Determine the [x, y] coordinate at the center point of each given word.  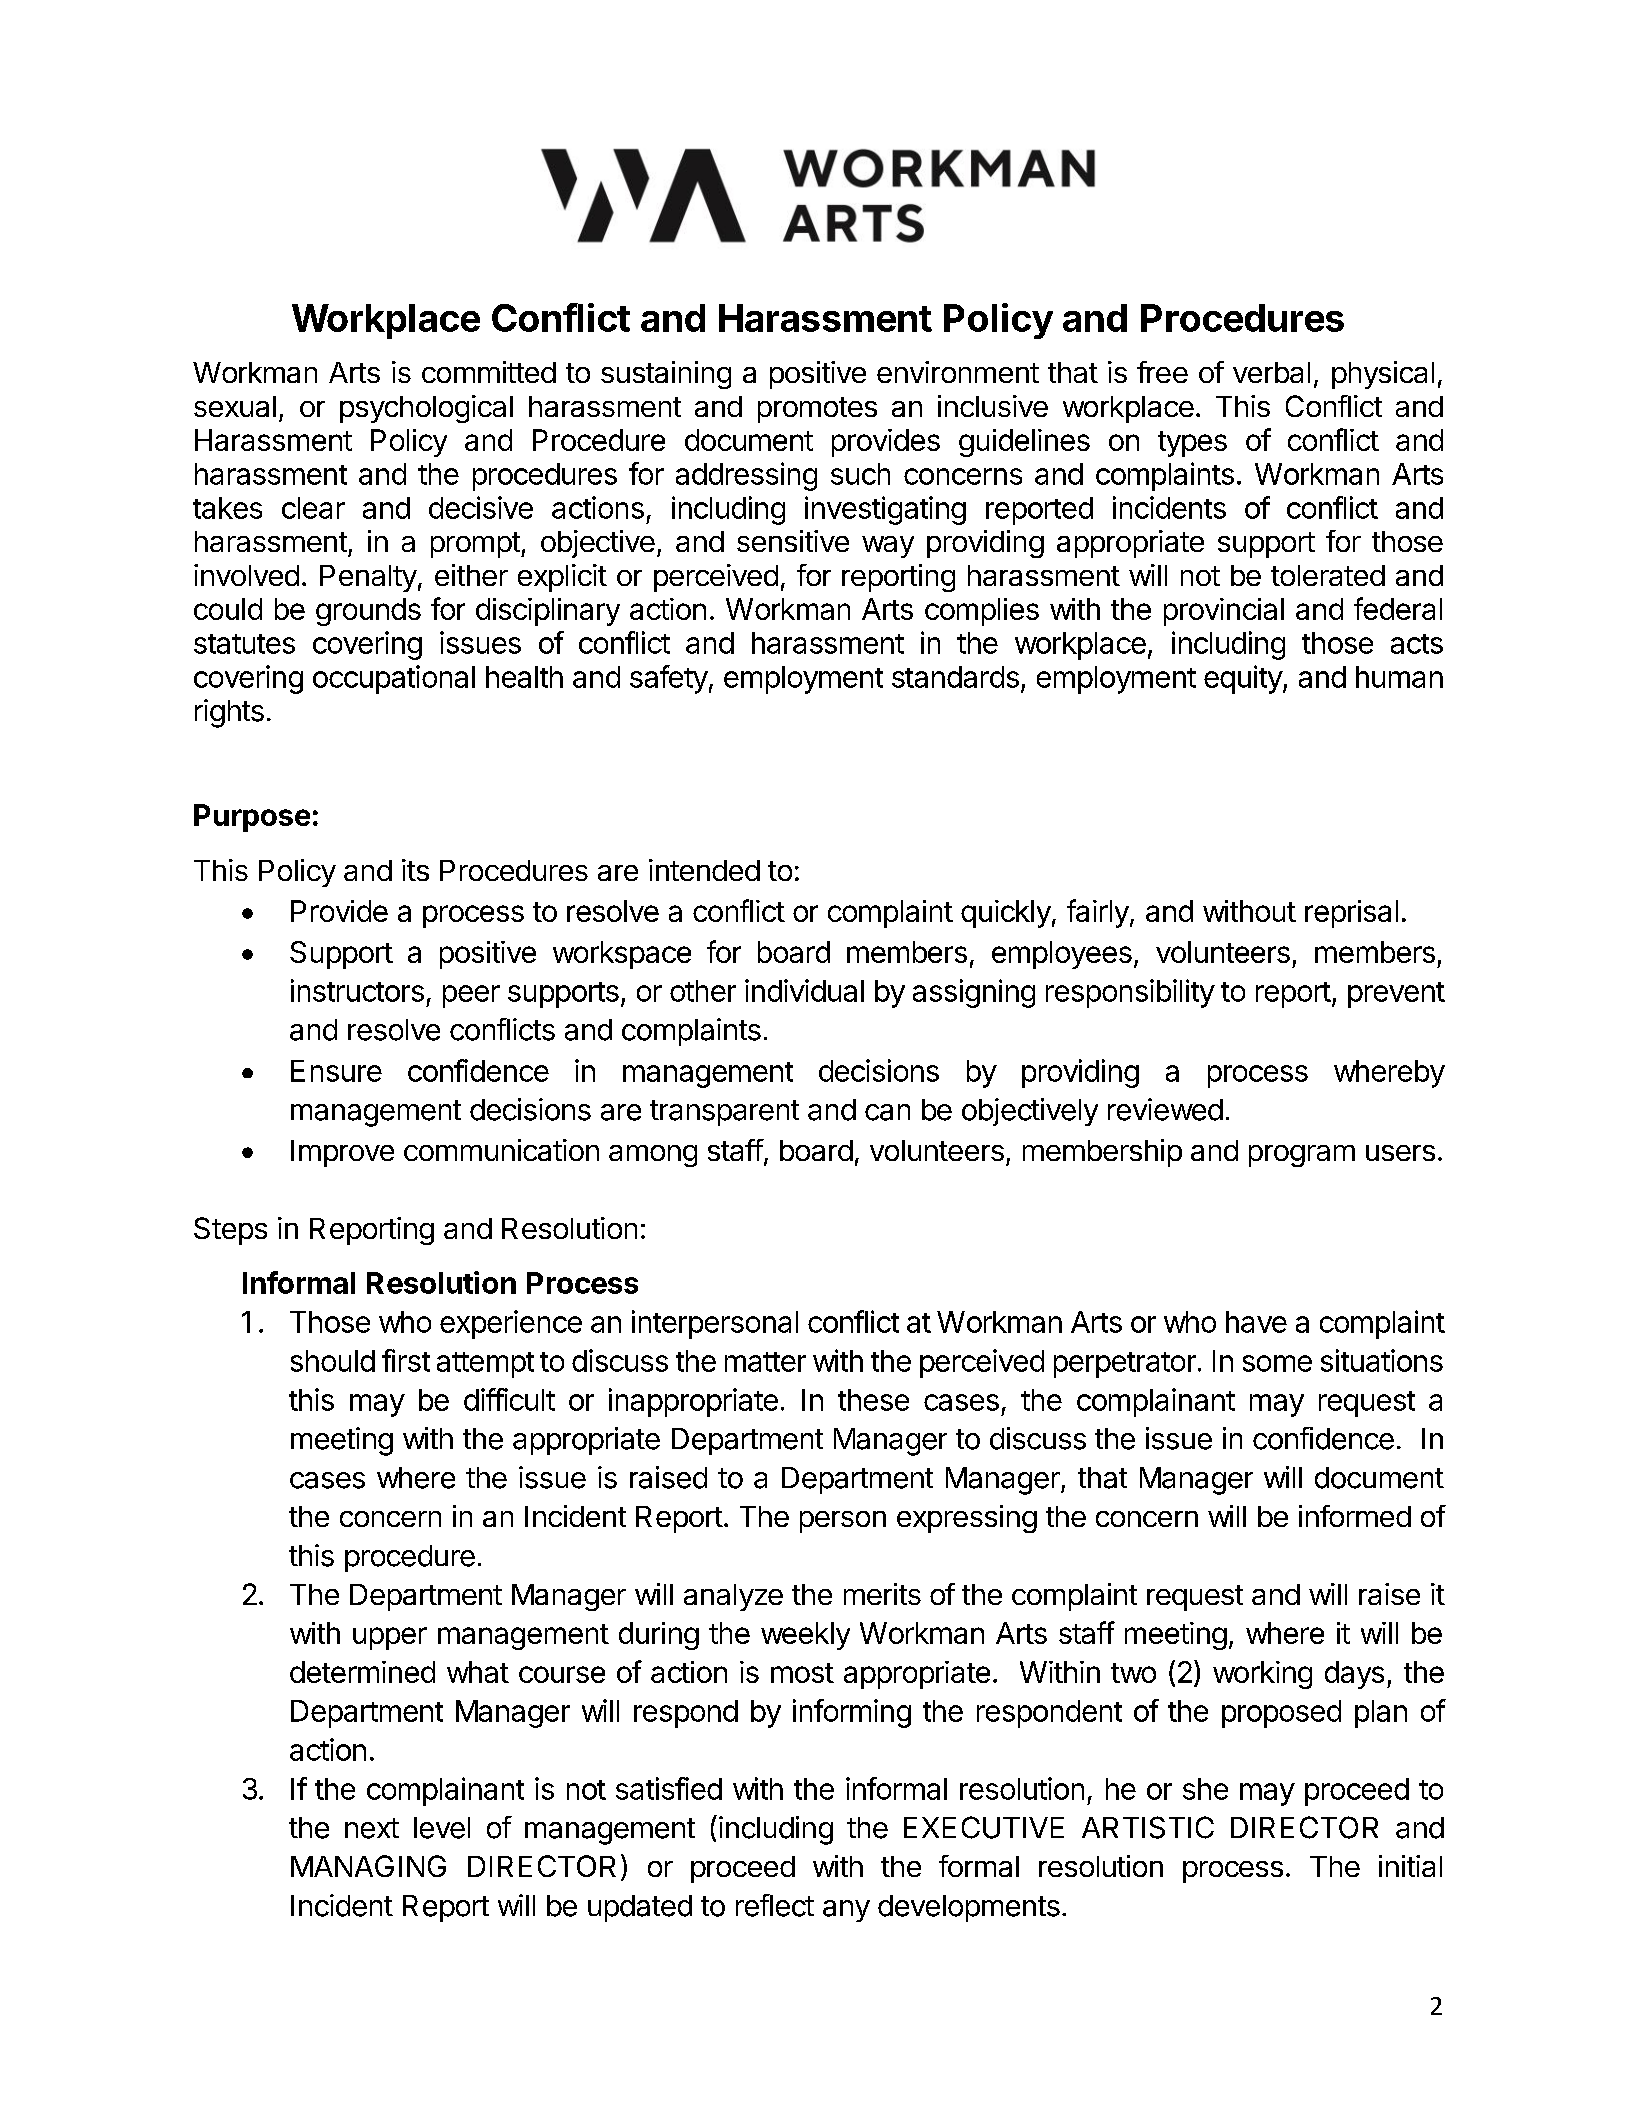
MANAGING [368, 1866]
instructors [357, 990]
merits [882, 1594]
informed [1355, 1516]
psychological [426, 409]
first [406, 1360]
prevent [1396, 995]
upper [390, 1638]
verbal [1271, 372]
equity [1244, 679]
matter [765, 1362]
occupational [394, 679]
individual [804, 990]
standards [955, 677]
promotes [817, 410]
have [1256, 1322]
